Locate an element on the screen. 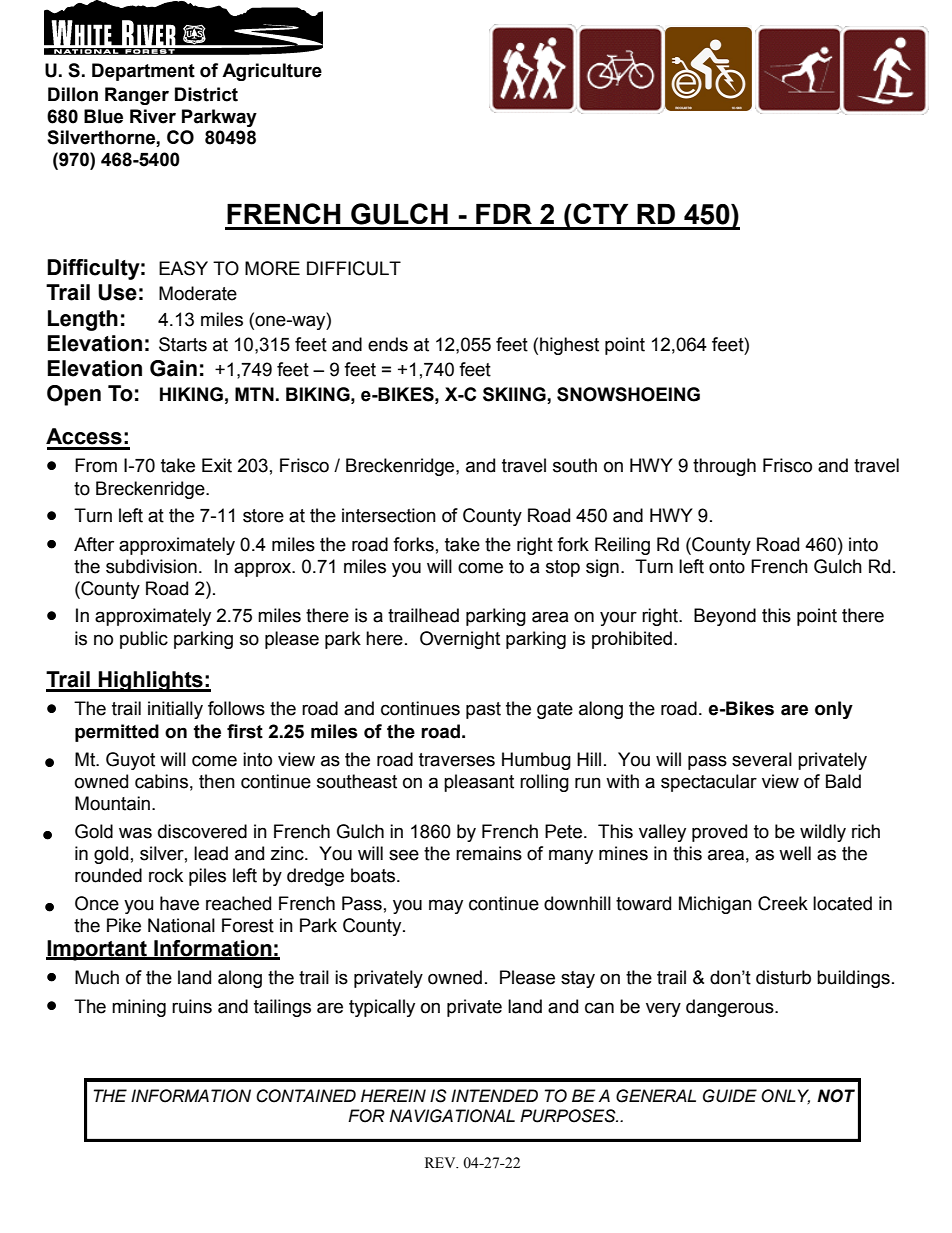 The width and height of the screenshot is (952, 1233). well is located at coordinates (795, 853).
